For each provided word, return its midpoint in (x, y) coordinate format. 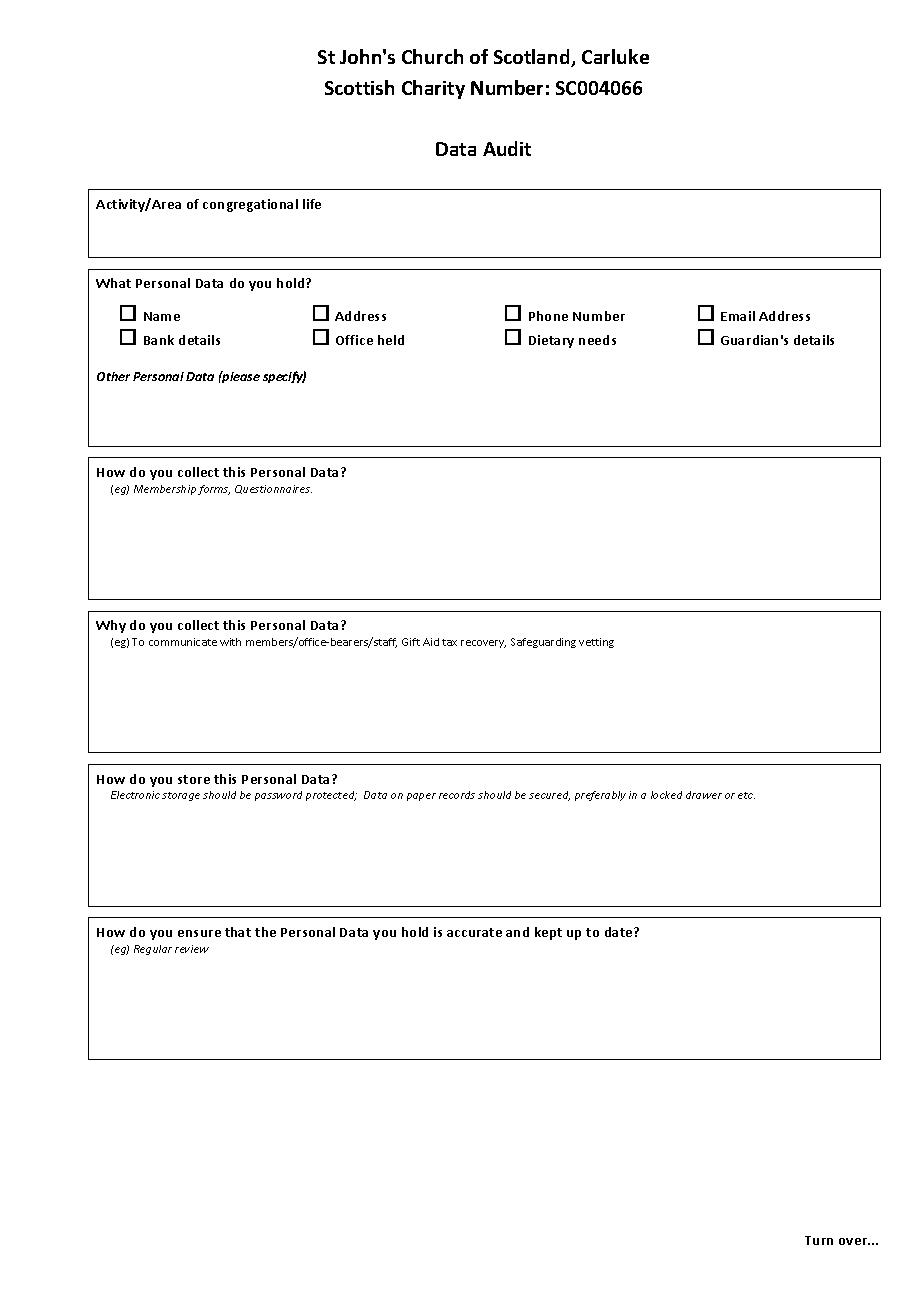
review (192, 949)
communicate (183, 642)
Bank (159, 340)
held (391, 340)
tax (449, 642)
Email (738, 316)
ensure (199, 933)
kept (548, 933)
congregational (250, 205)
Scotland (533, 58)
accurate (474, 932)
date (620, 932)
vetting (596, 643)
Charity (433, 89)
